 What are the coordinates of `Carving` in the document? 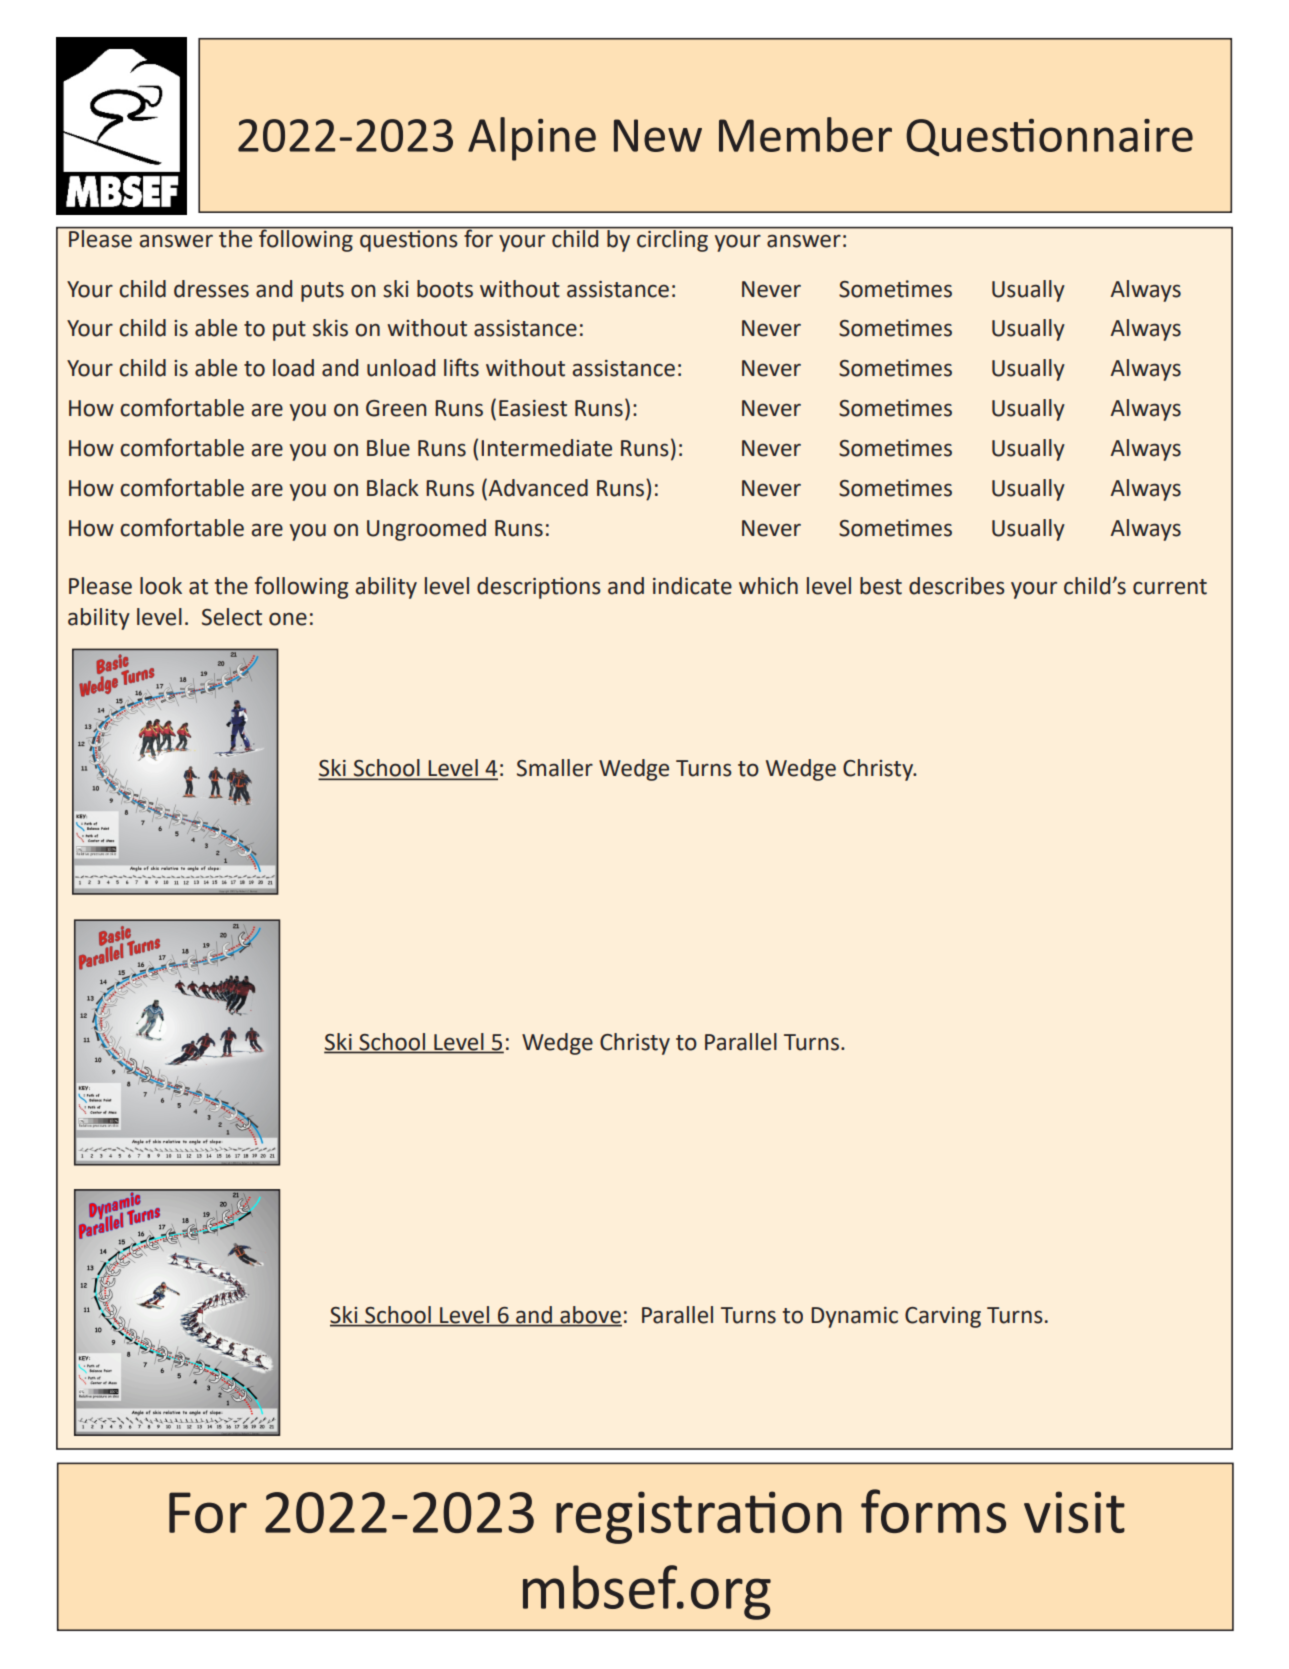 It's located at (943, 1317).
